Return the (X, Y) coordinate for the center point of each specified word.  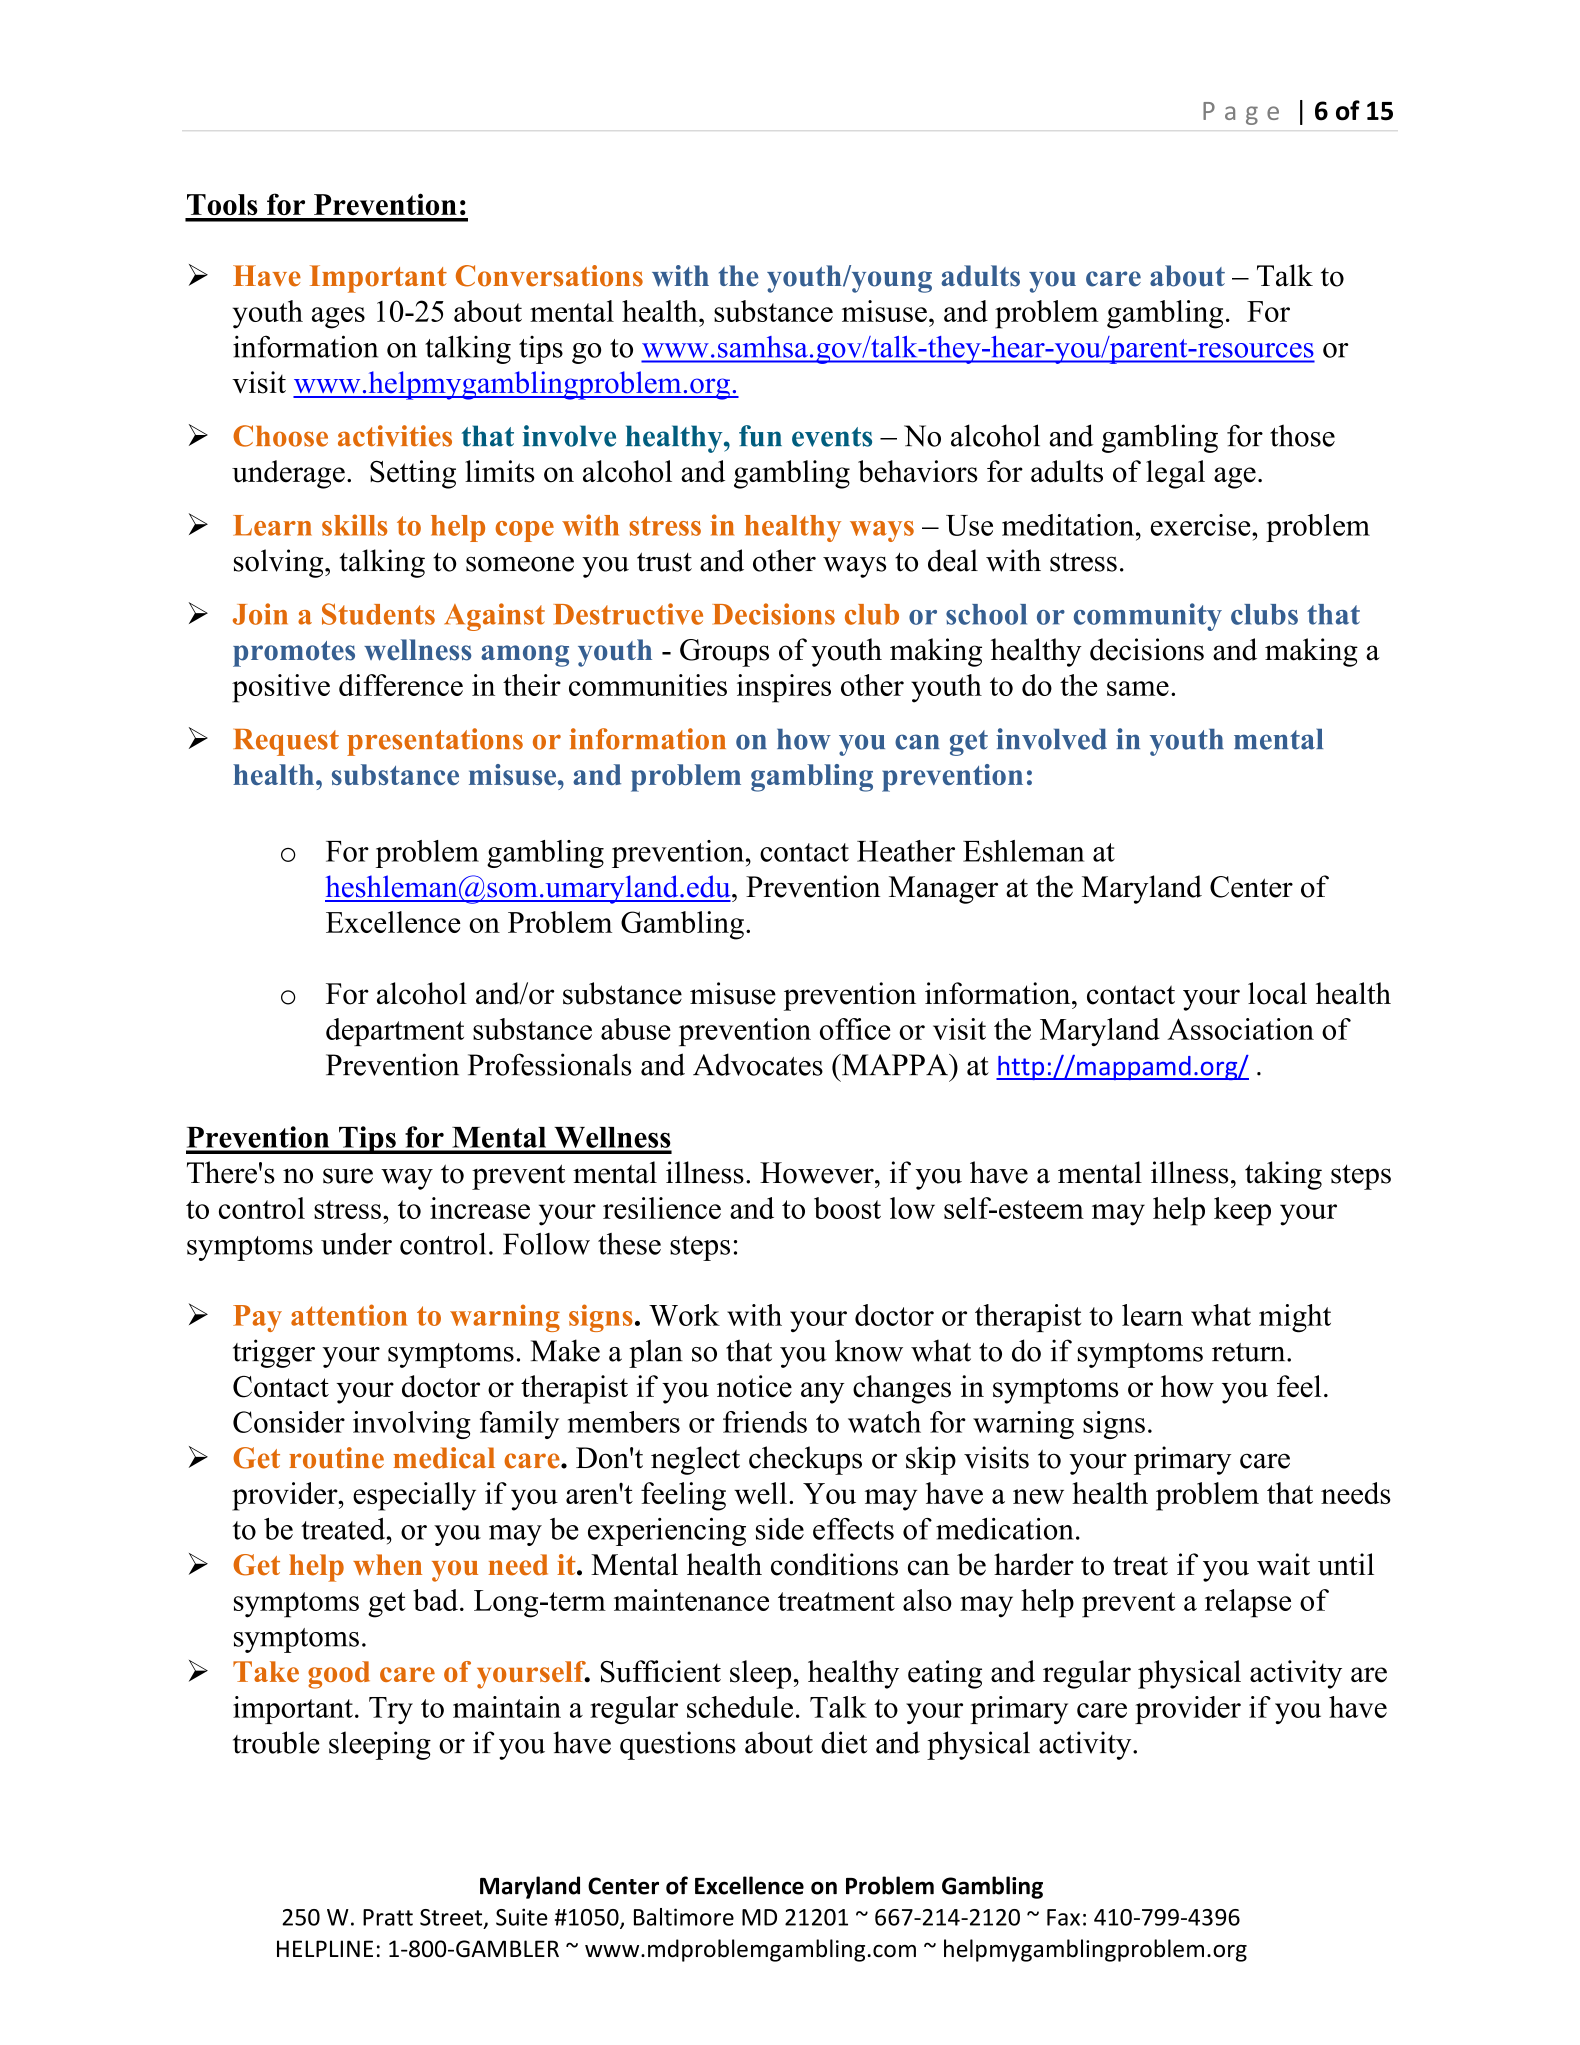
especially (414, 1496)
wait (1283, 1564)
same (1138, 688)
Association (1240, 1029)
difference (401, 685)
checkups (805, 1460)
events (832, 437)
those (1302, 435)
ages (338, 318)
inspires (784, 688)
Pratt (388, 1917)
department (395, 1032)
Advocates (758, 1064)
